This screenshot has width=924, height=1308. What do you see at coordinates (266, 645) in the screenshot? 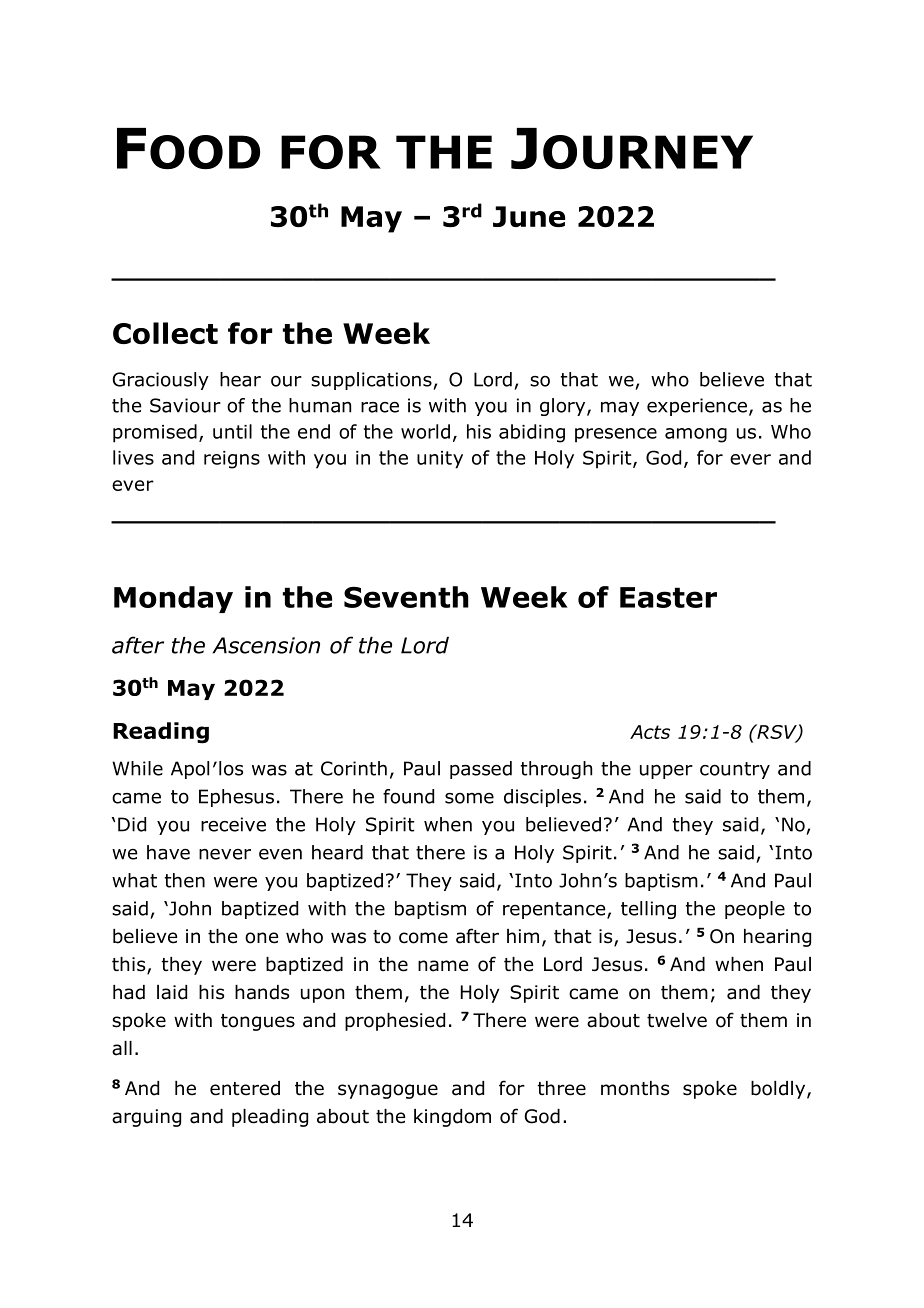
I see `Ascension` at bounding box center [266, 645].
